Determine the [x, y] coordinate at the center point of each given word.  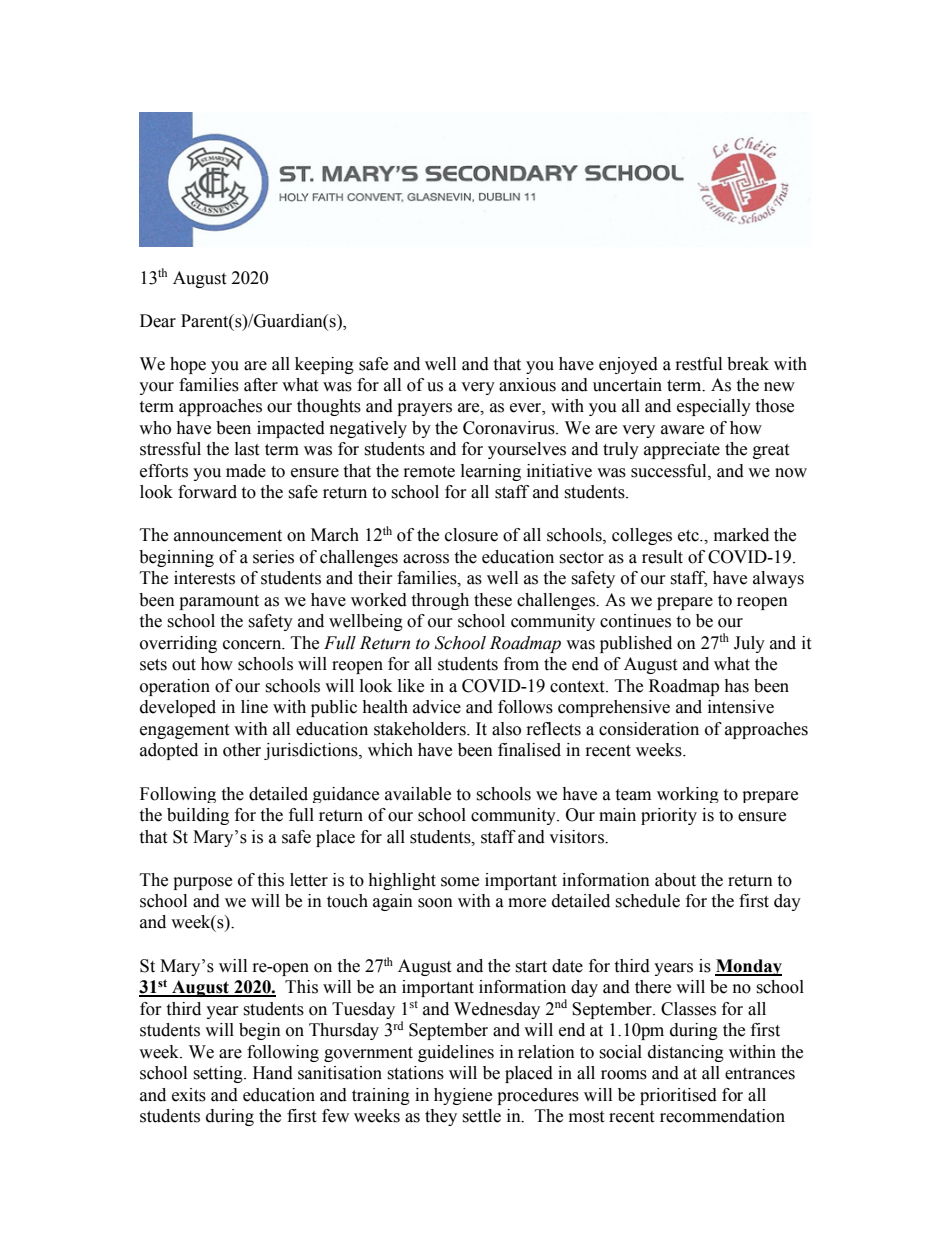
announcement [228, 536]
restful [699, 364]
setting [219, 1074]
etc [689, 536]
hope [188, 365]
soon [435, 903]
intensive [741, 707]
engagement [184, 731]
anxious [527, 385]
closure [471, 535]
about [675, 880]
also [506, 729]
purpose [202, 883]
